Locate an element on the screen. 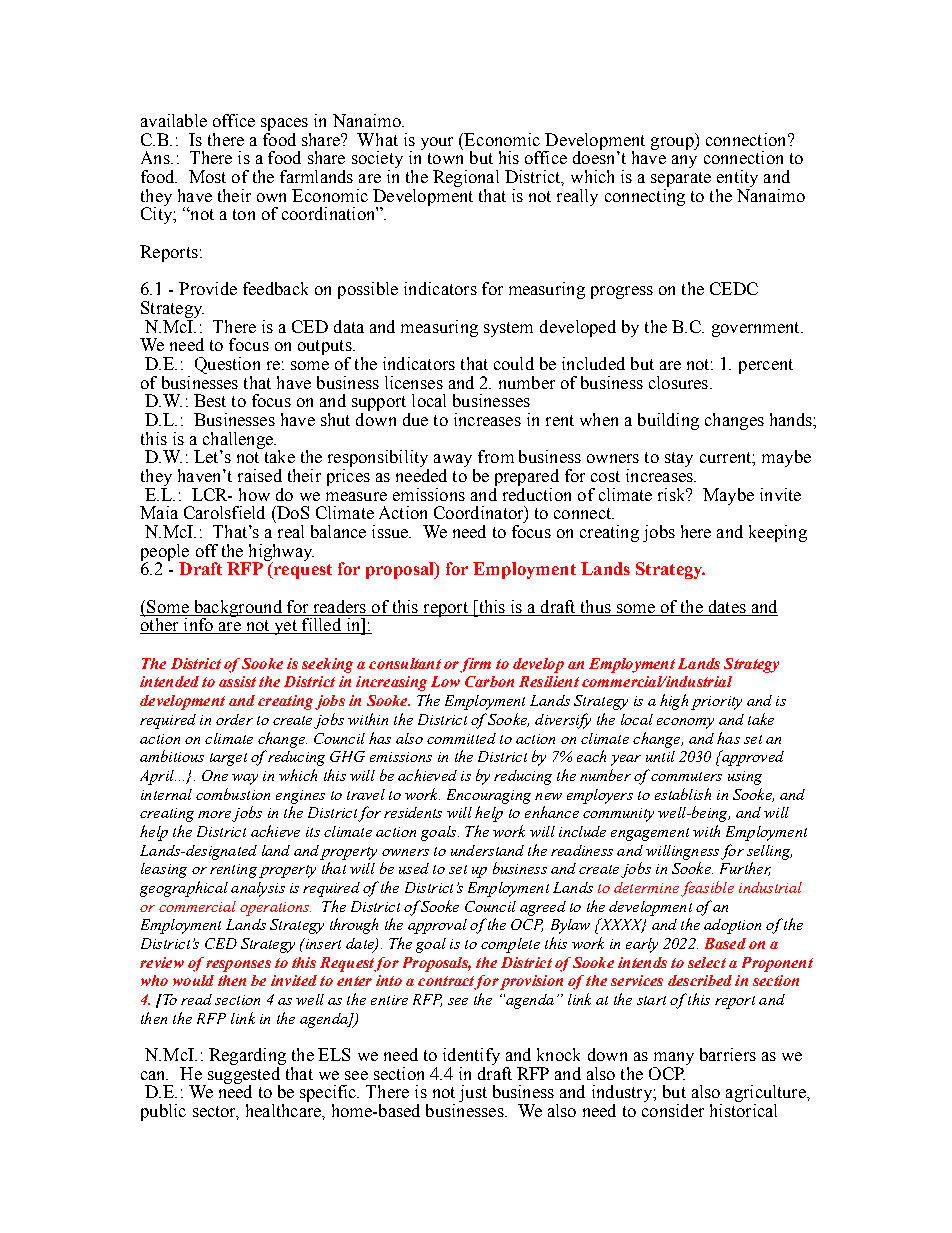  away is located at coordinates (454, 462).
